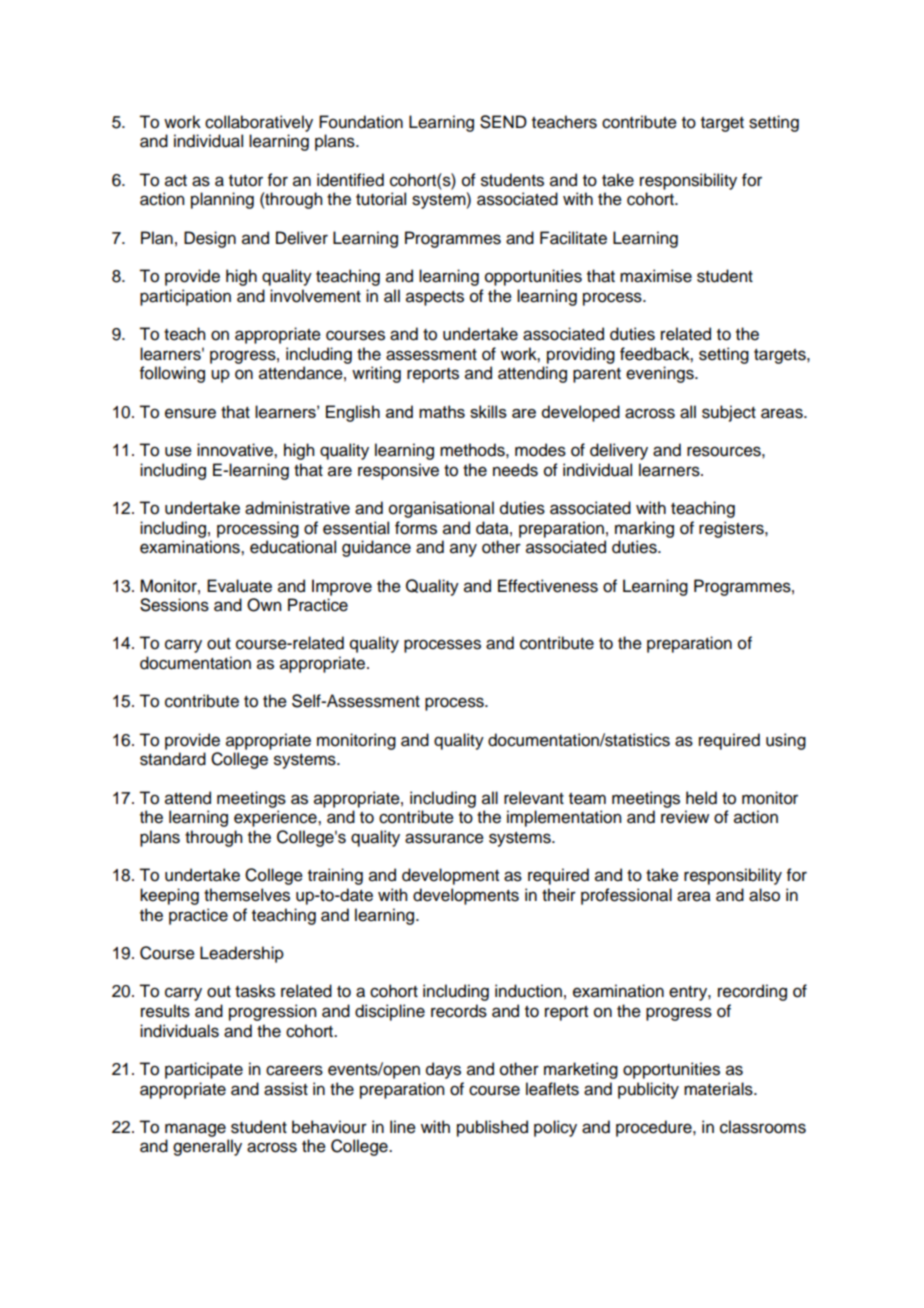 This page has width=924, height=1308. What do you see at coordinates (656, 276) in the page?
I see `maximise` at bounding box center [656, 276].
